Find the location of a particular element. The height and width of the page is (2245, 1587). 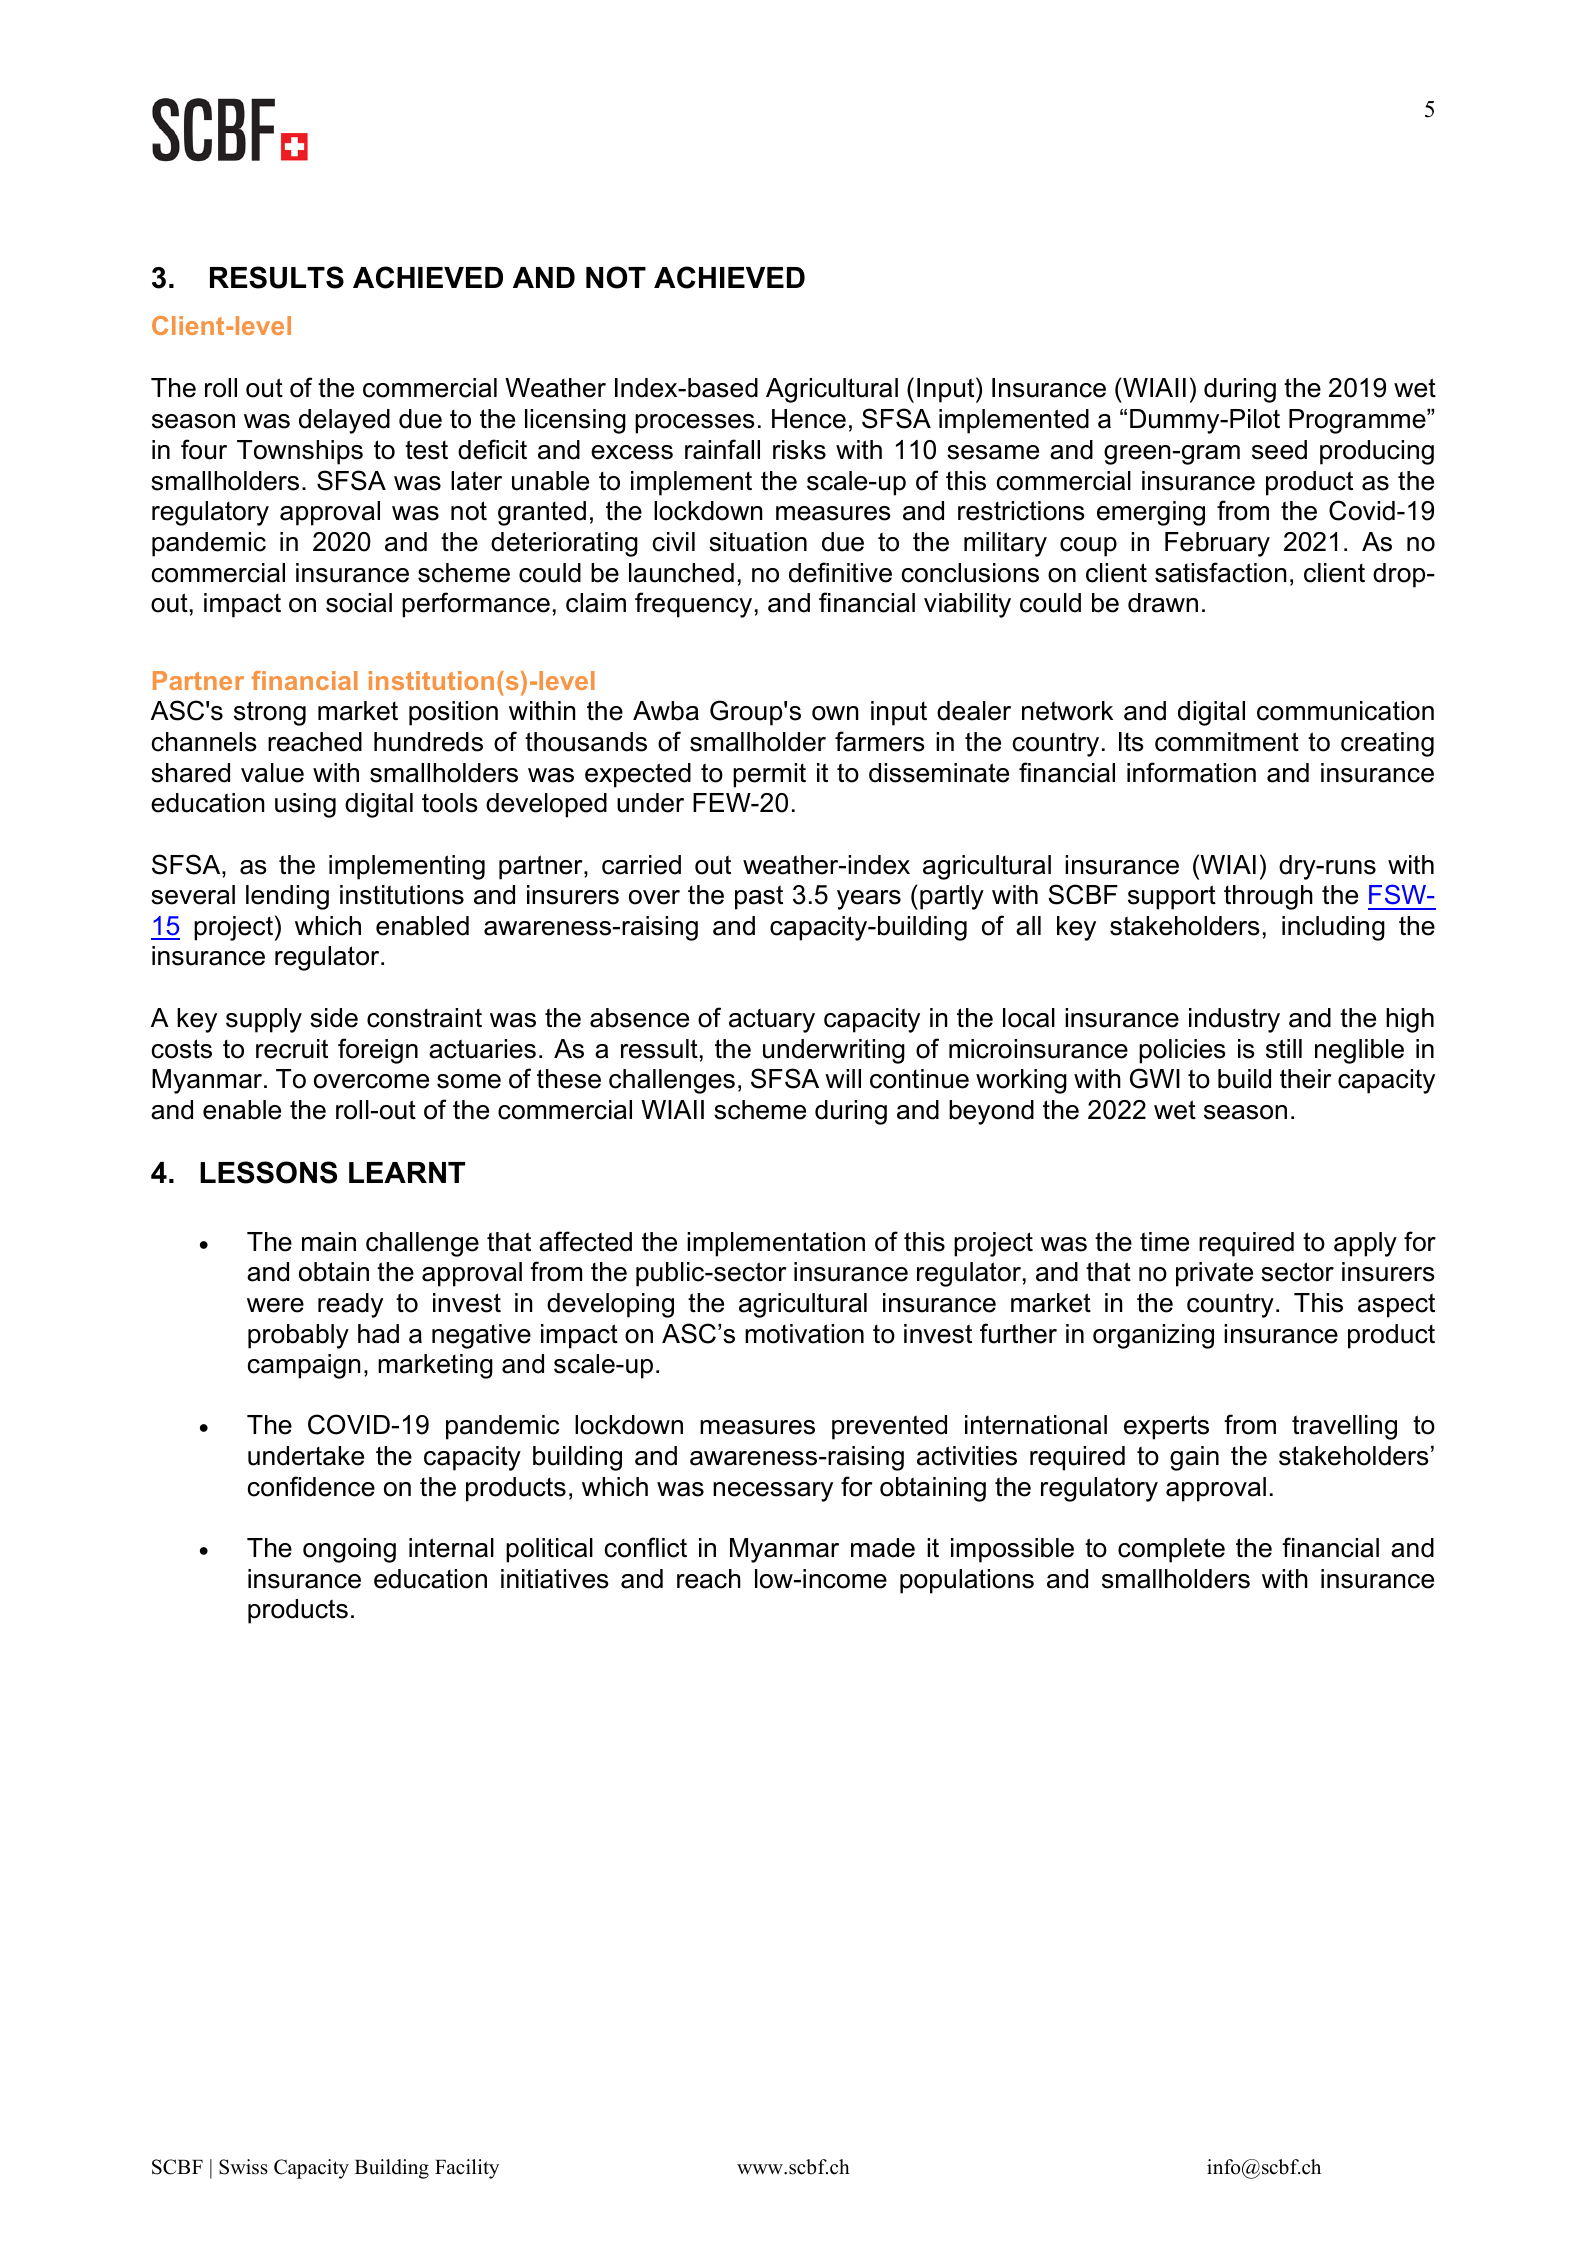

seed is located at coordinates (1279, 450).
